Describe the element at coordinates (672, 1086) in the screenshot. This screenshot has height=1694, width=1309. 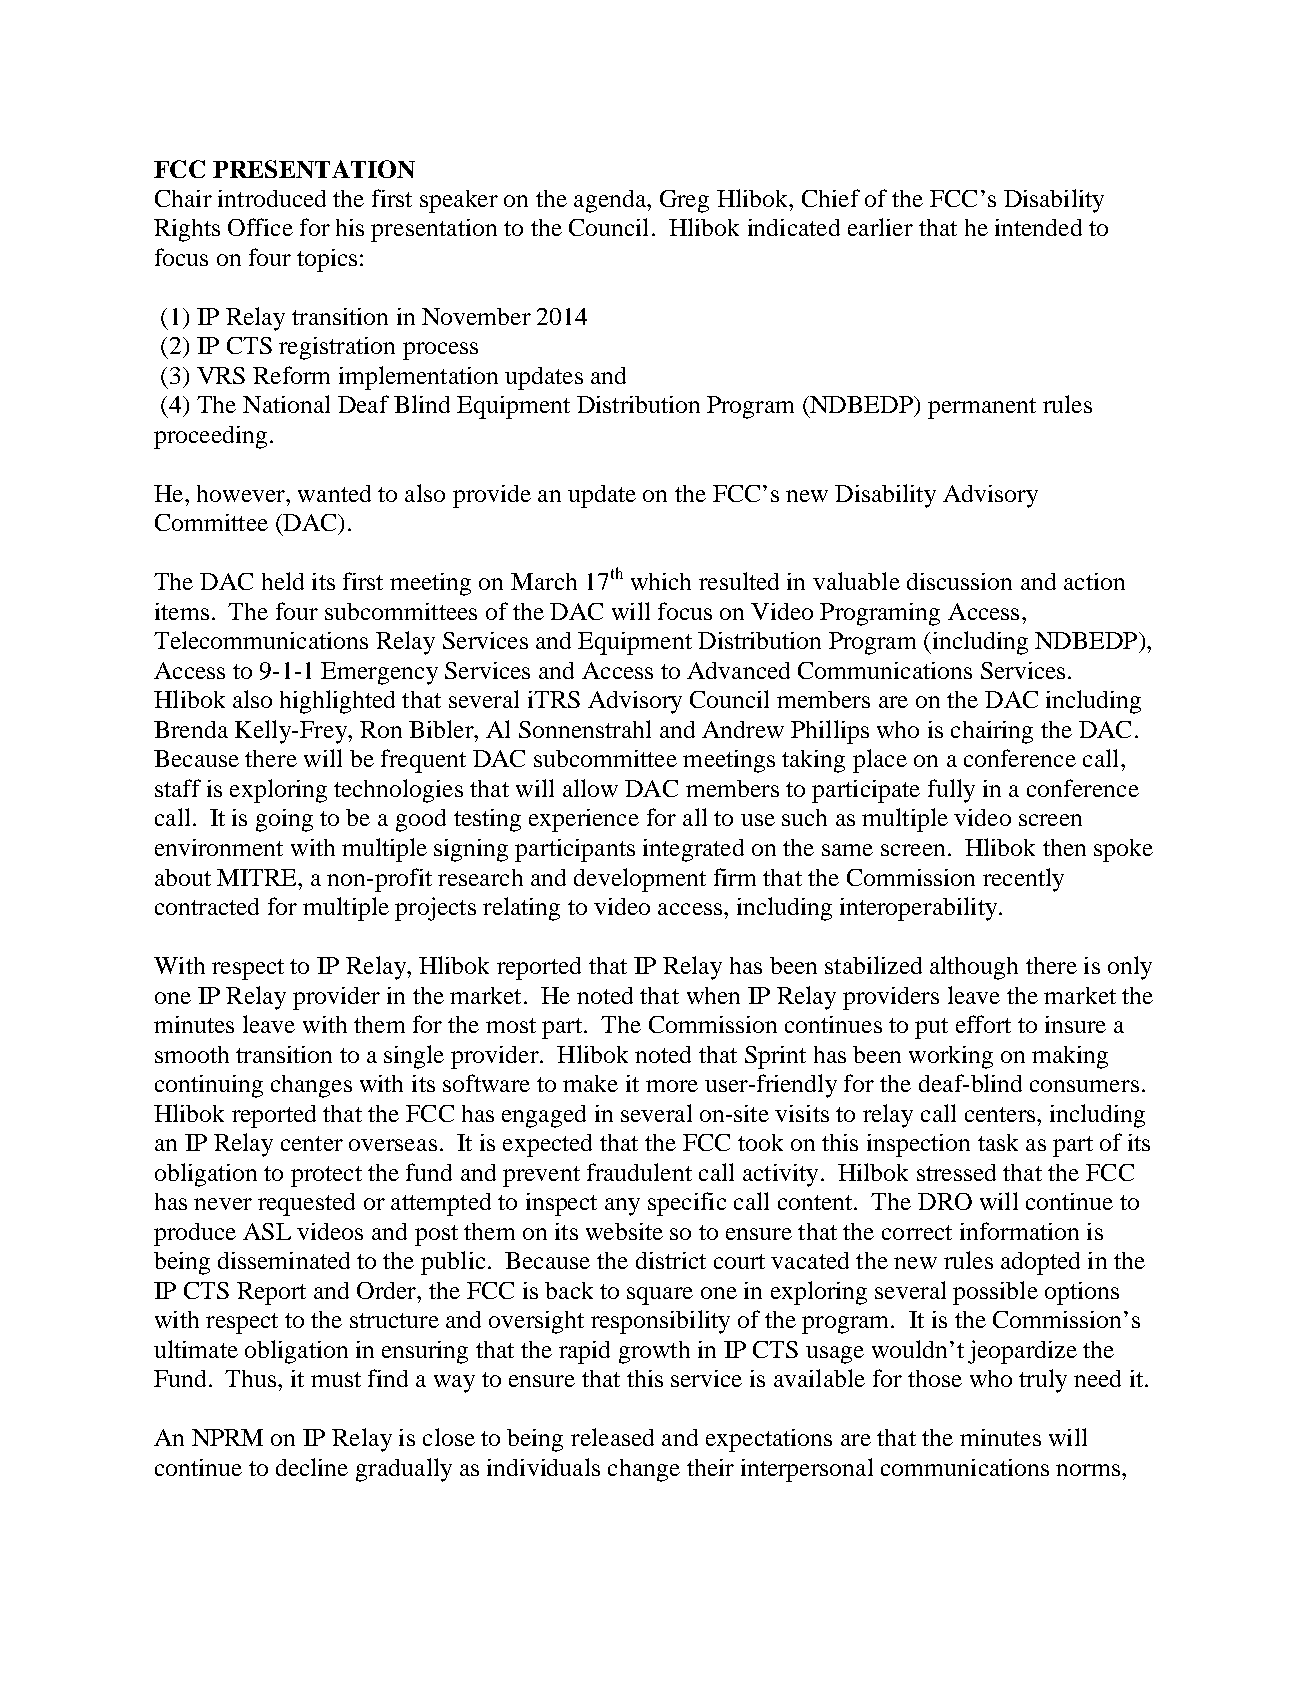
I see `more` at that location.
